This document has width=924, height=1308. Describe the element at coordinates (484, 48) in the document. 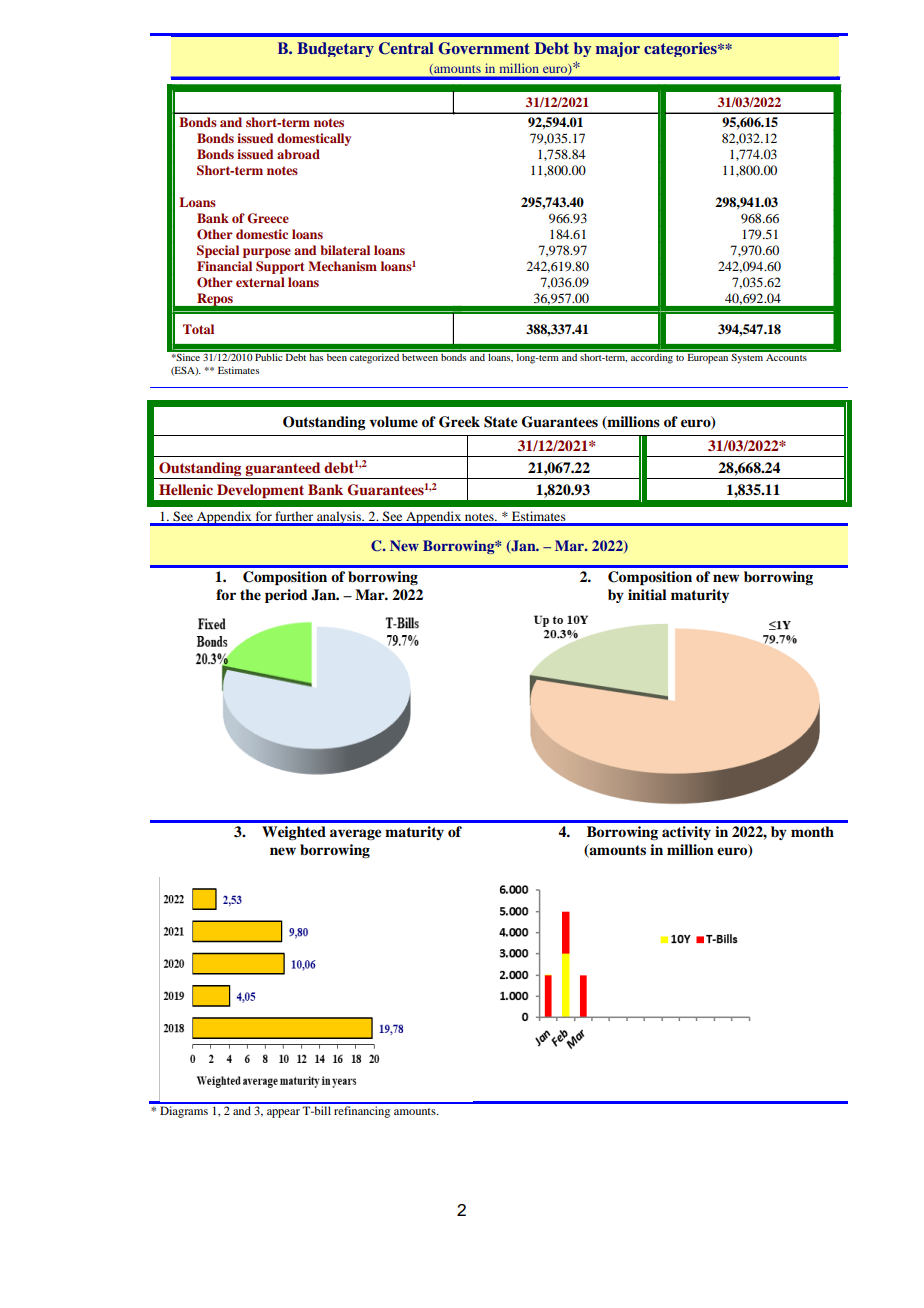

I see `Government` at that location.
